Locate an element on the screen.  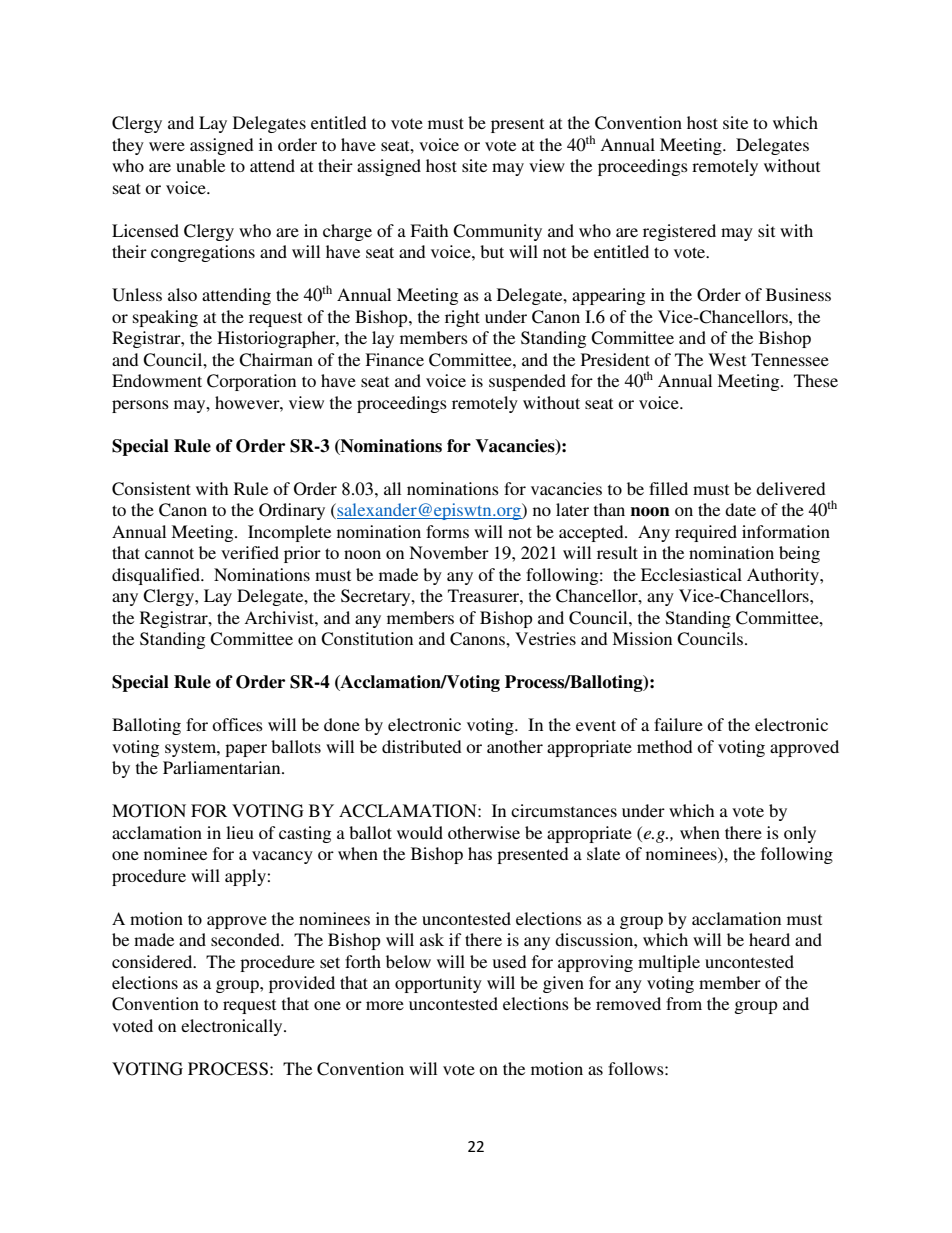
disqualified is located at coordinates (157, 576).
